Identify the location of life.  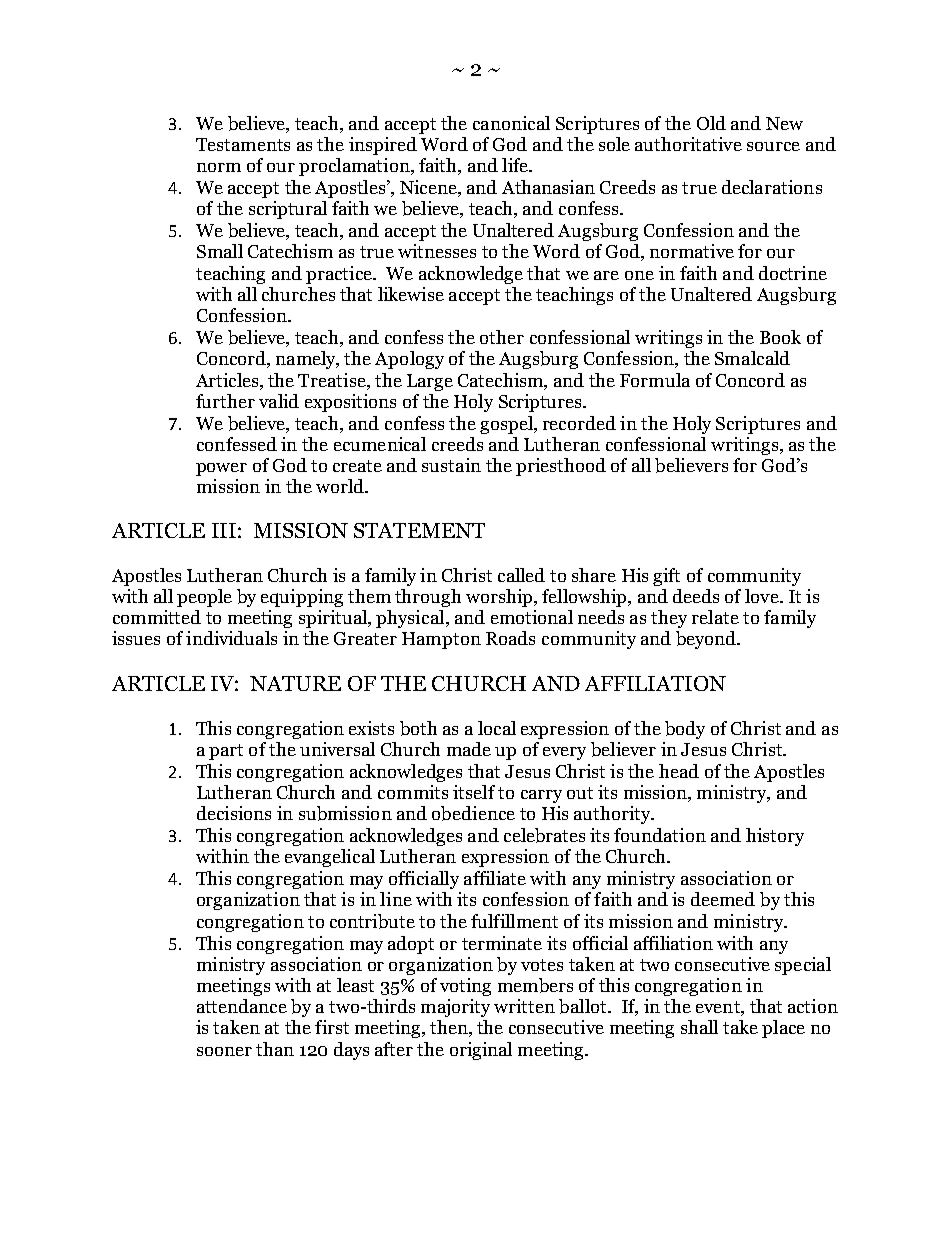
(516, 165).
